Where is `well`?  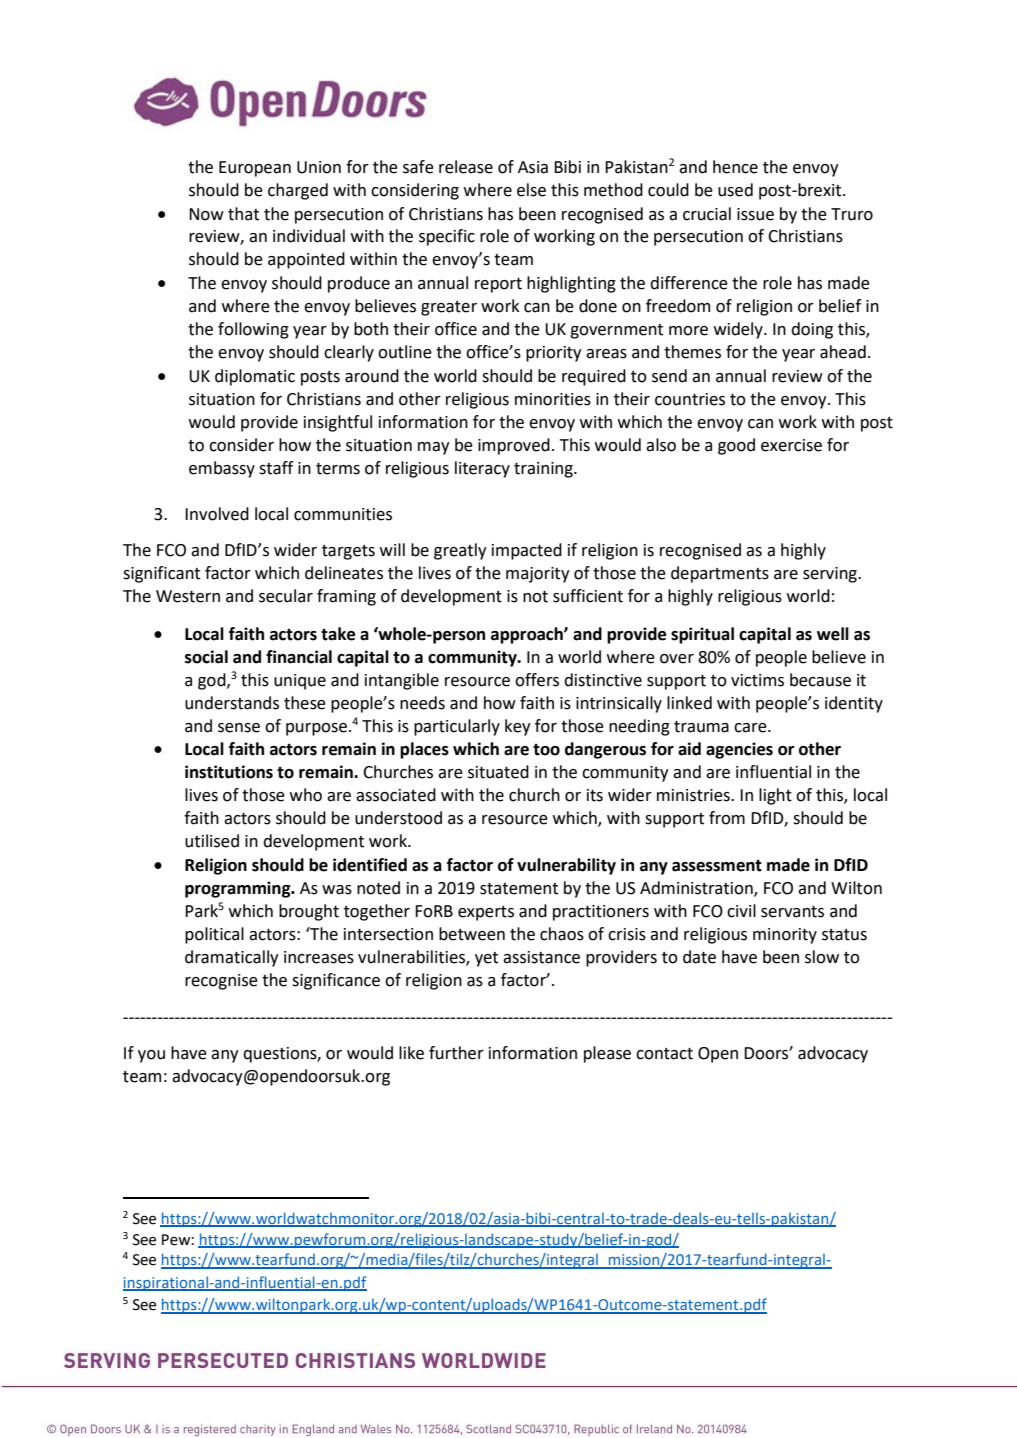
well is located at coordinates (833, 634).
